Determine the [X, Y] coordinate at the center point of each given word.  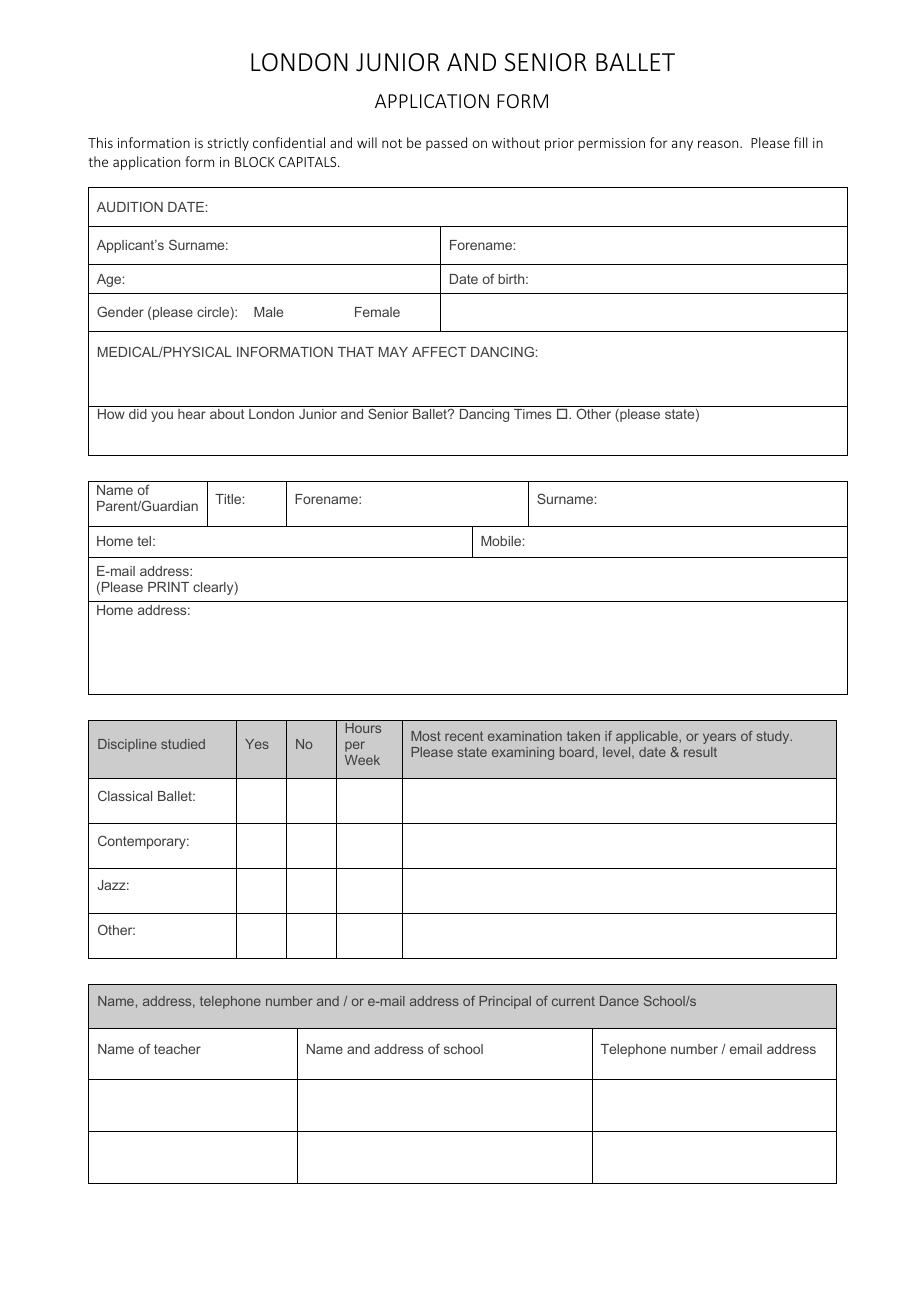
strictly [228, 144]
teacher [177, 1049]
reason [719, 144]
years [719, 738]
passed [446, 144]
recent [464, 736]
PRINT [168, 587]
